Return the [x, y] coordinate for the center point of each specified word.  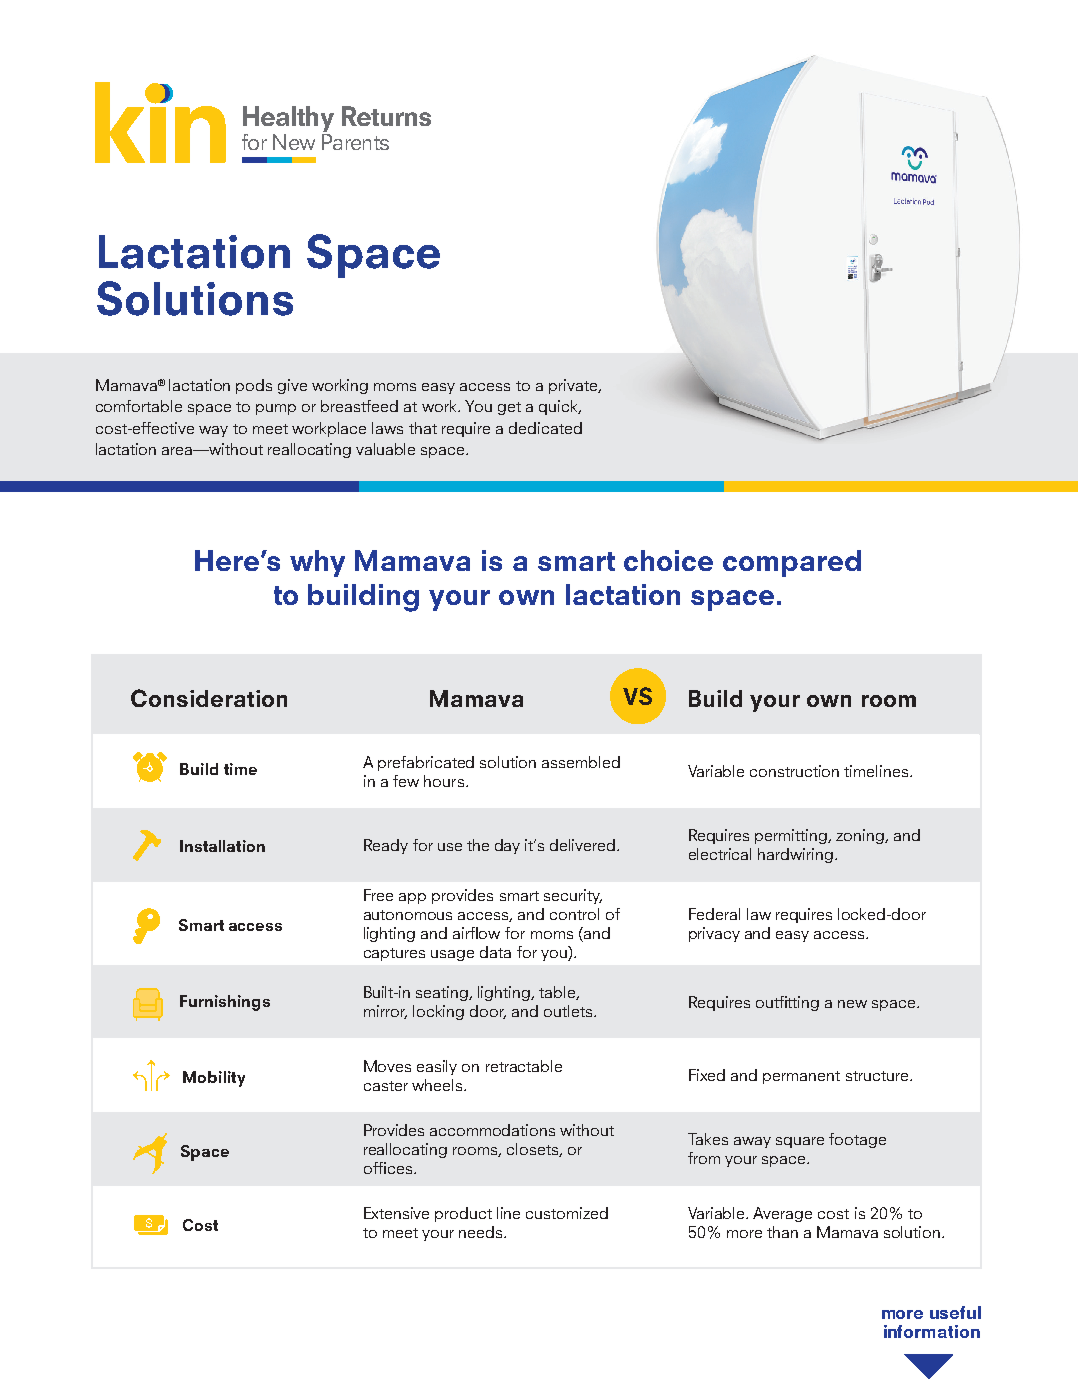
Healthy [288, 120]
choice [668, 560]
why [317, 563]
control [574, 914]
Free [378, 895]
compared [792, 563]
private [574, 386]
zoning [861, 836]
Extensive [396, 1213]
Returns [386, 116]
